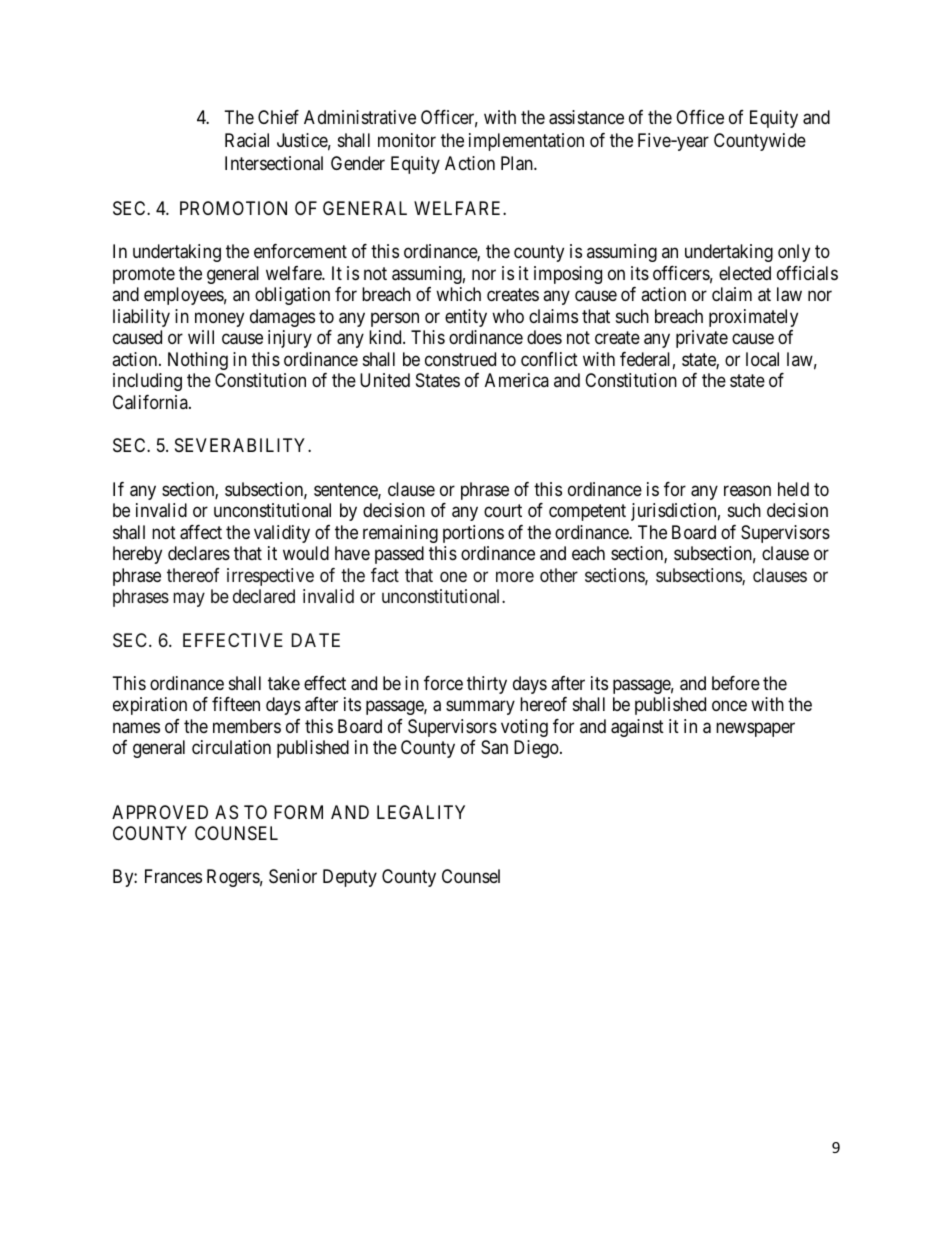  I want to click on Racial, so click(247, 140).
